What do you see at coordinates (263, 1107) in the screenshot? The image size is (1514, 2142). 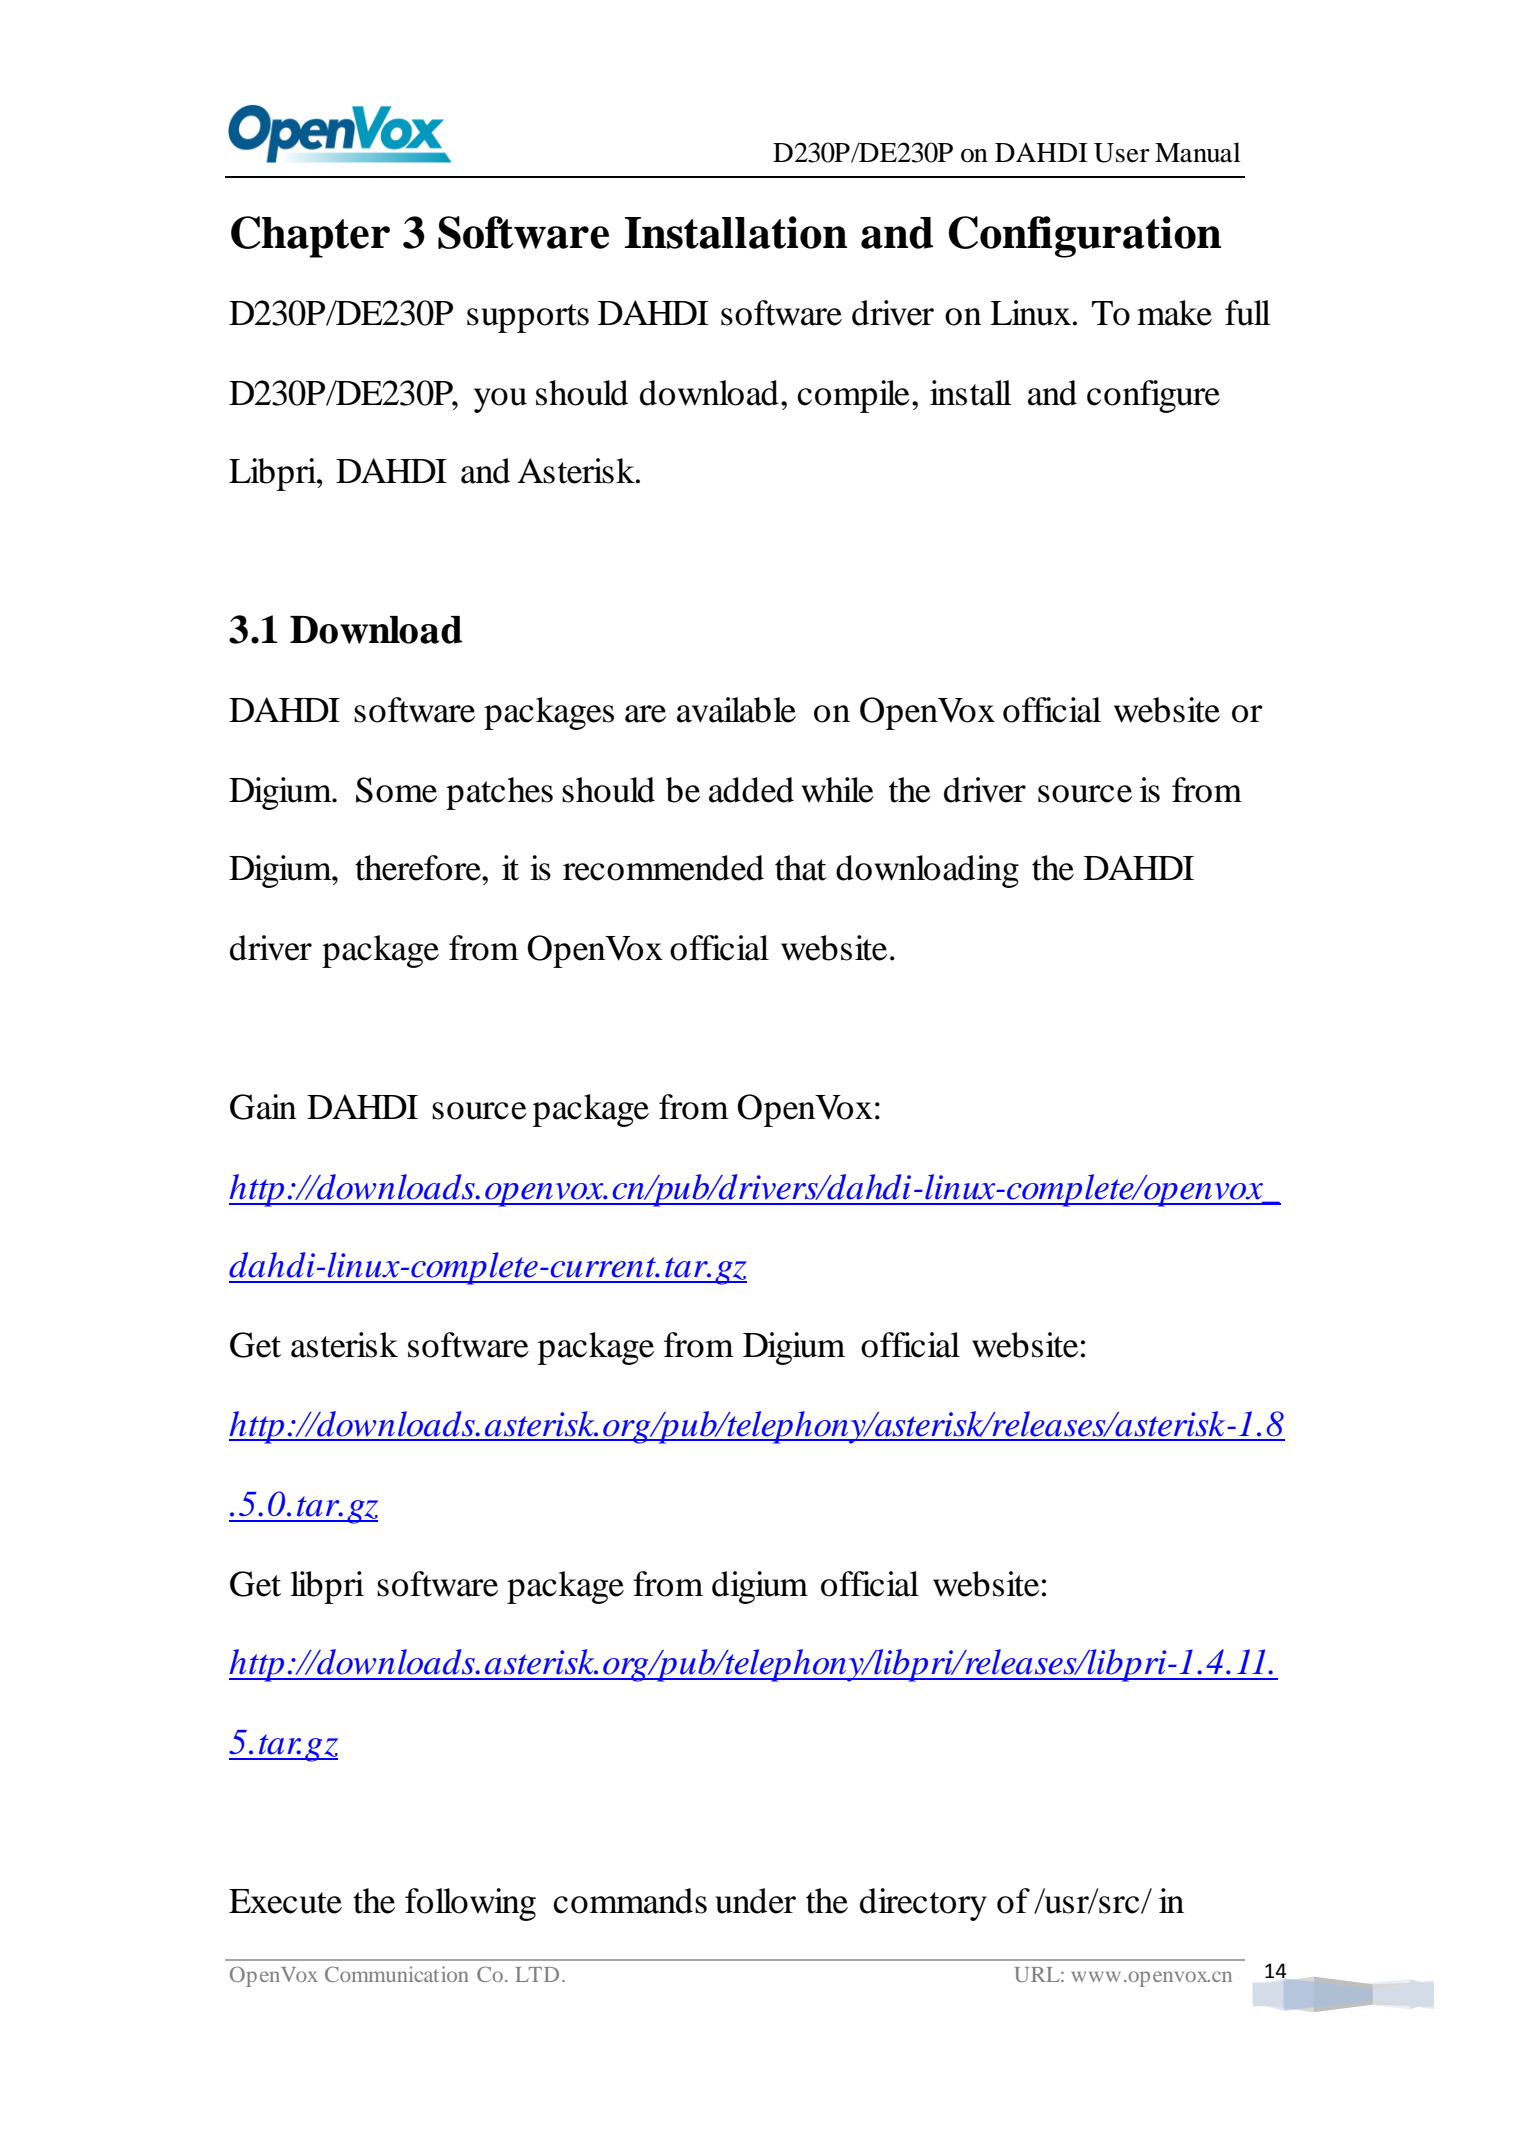 I see `Gain` at bounding box center [263, 1107].
